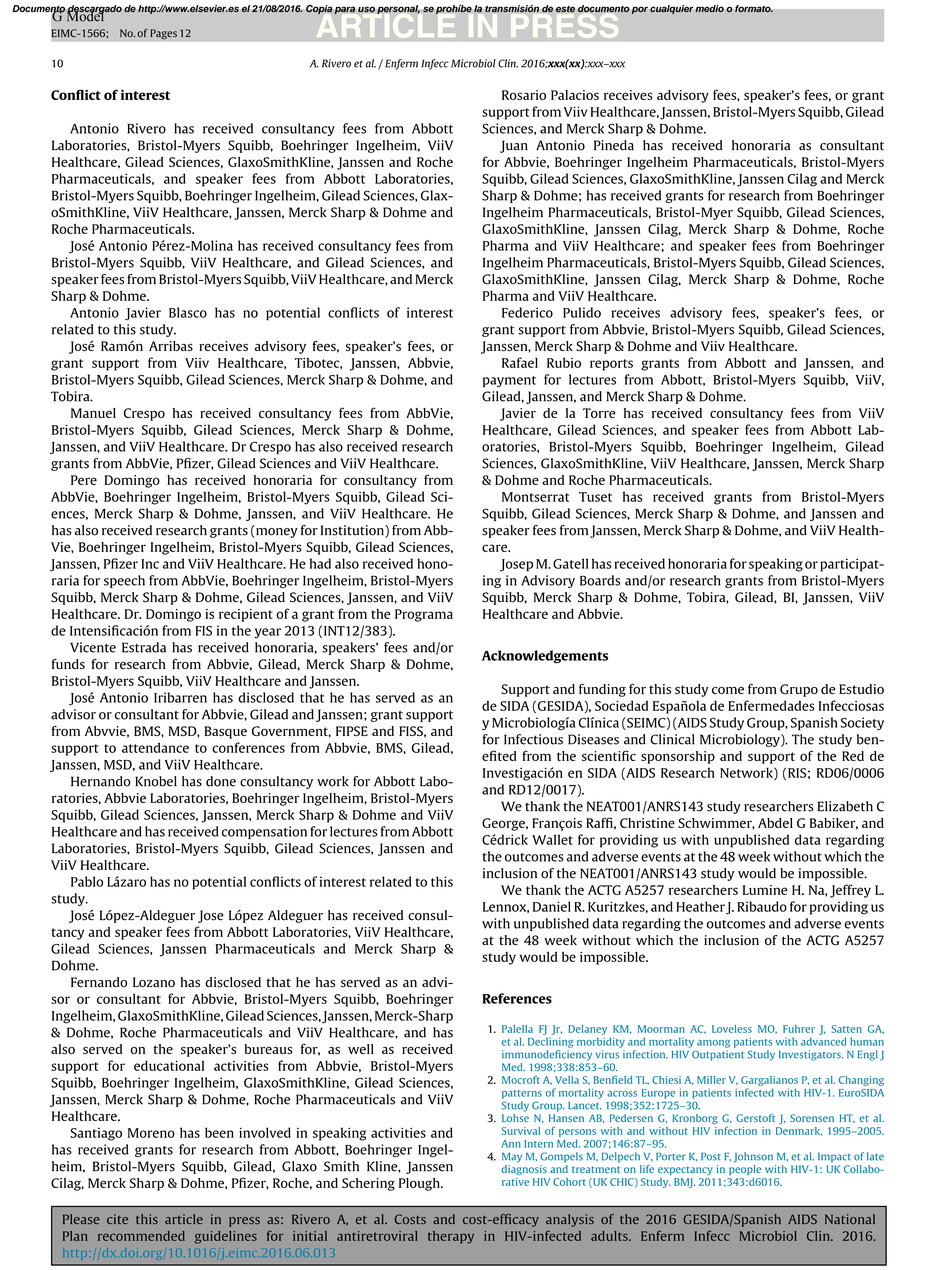  What do you see at coordinates (524, 95) in the screenshot?
I see `Rosario` at bounding box center [524, 95].
